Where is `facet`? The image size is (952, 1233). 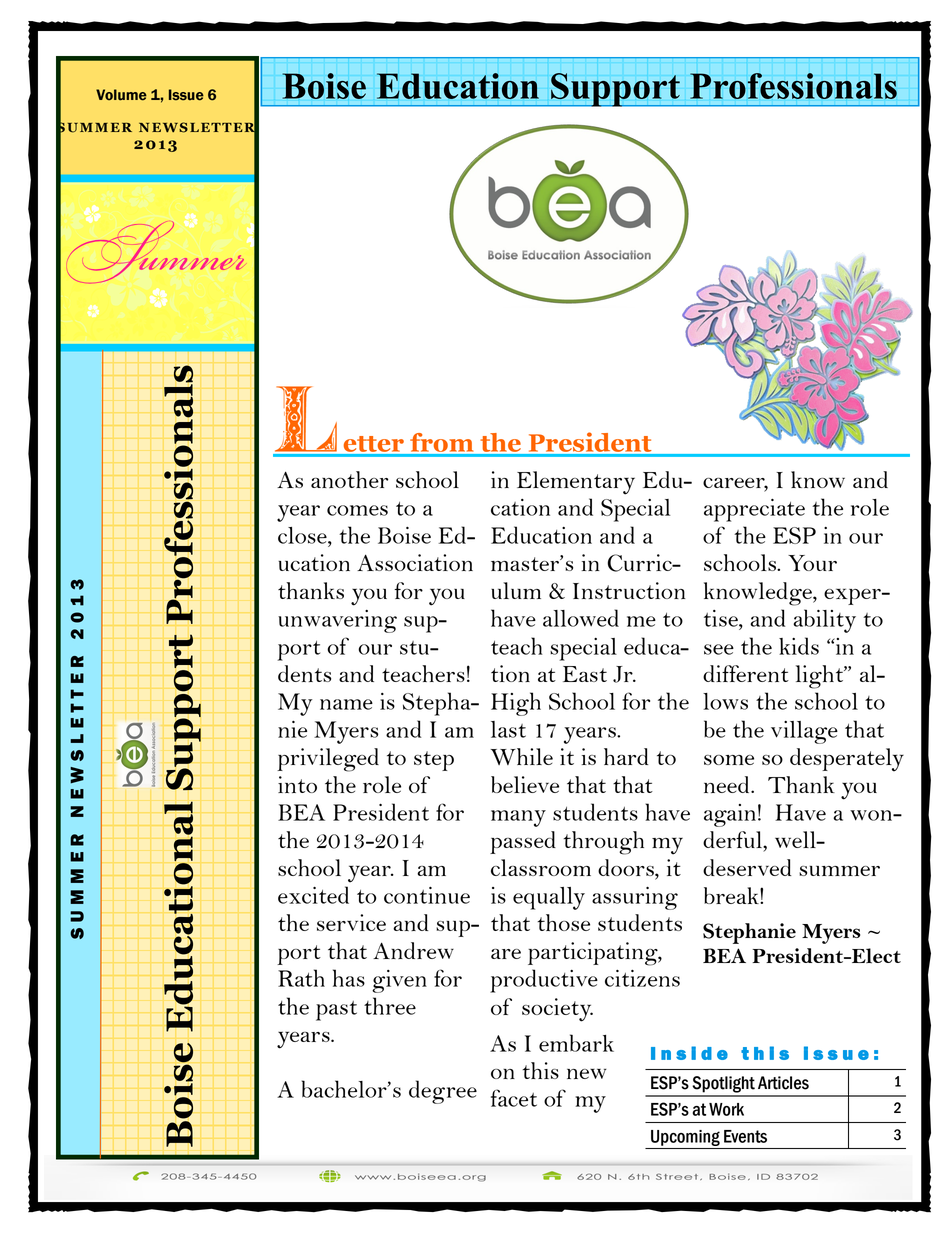 facet is located at coordinates (514, 1098).
